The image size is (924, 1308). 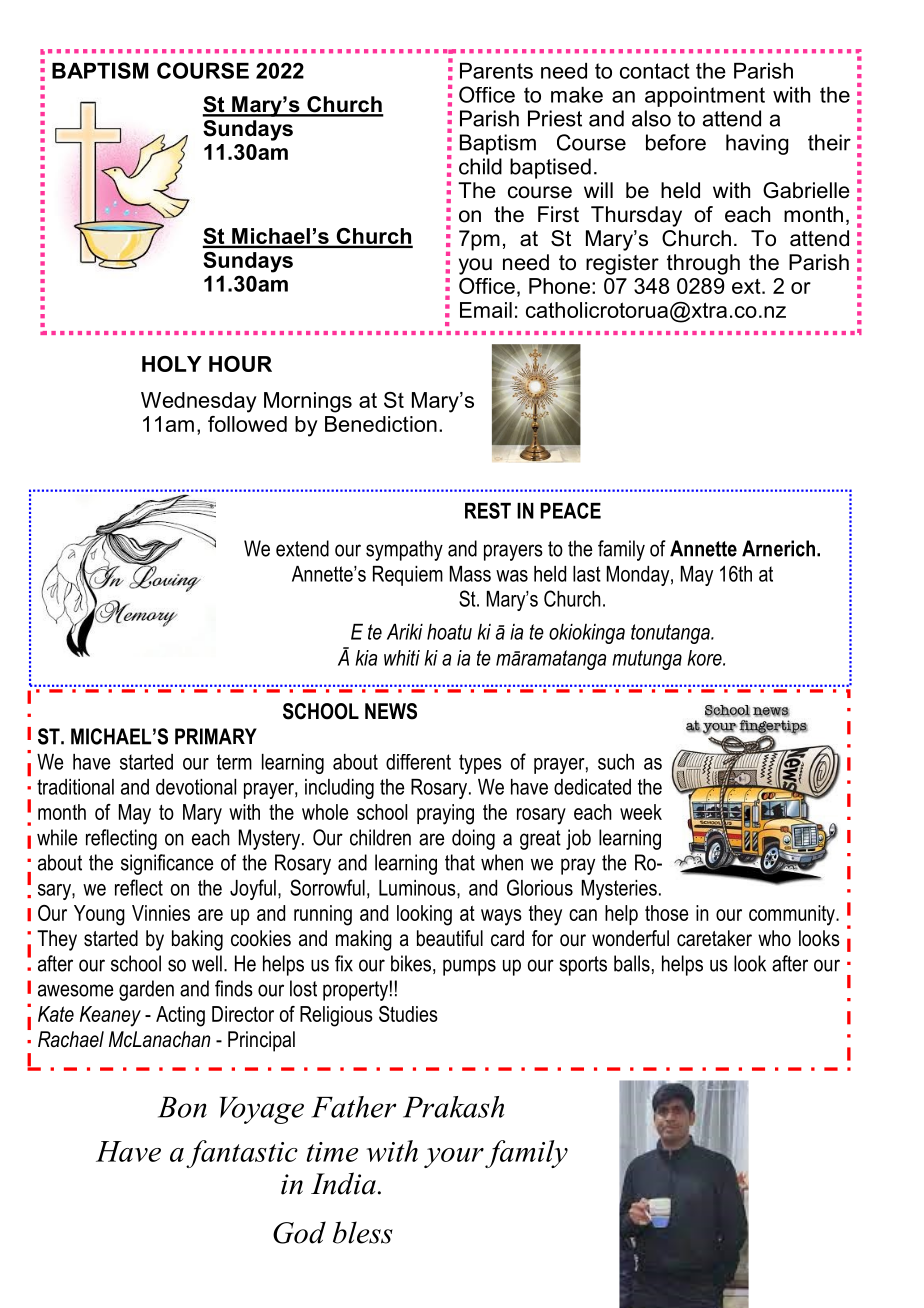 I want to click on Prakash, so click(x=453, y=1107).
